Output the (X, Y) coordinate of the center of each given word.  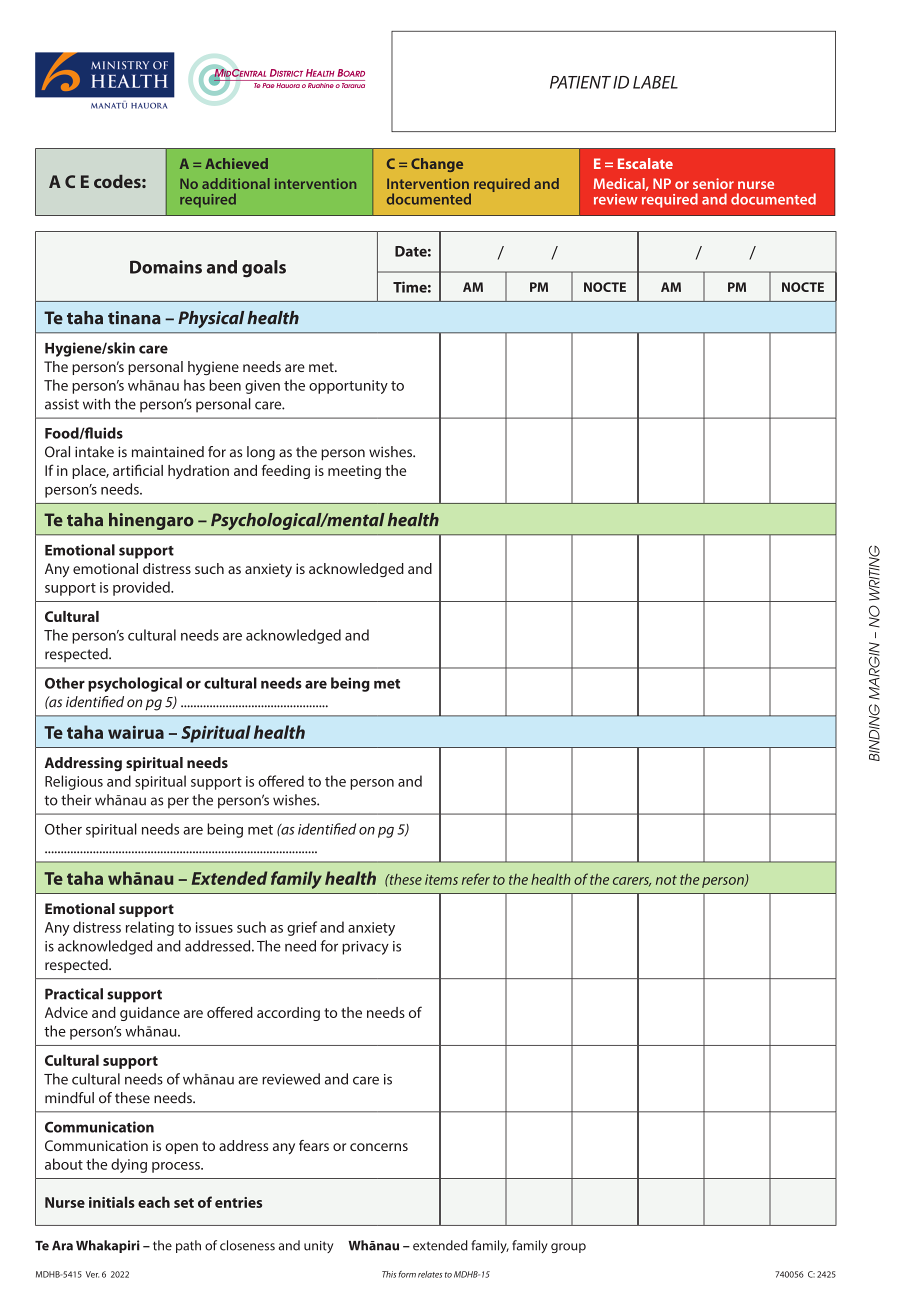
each (154, 1202)
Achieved (236, 163)
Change (437, 165)
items (441, 879)
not (666, 880)
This (389, 1274)
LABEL (655, 82)
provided (142, 588)
